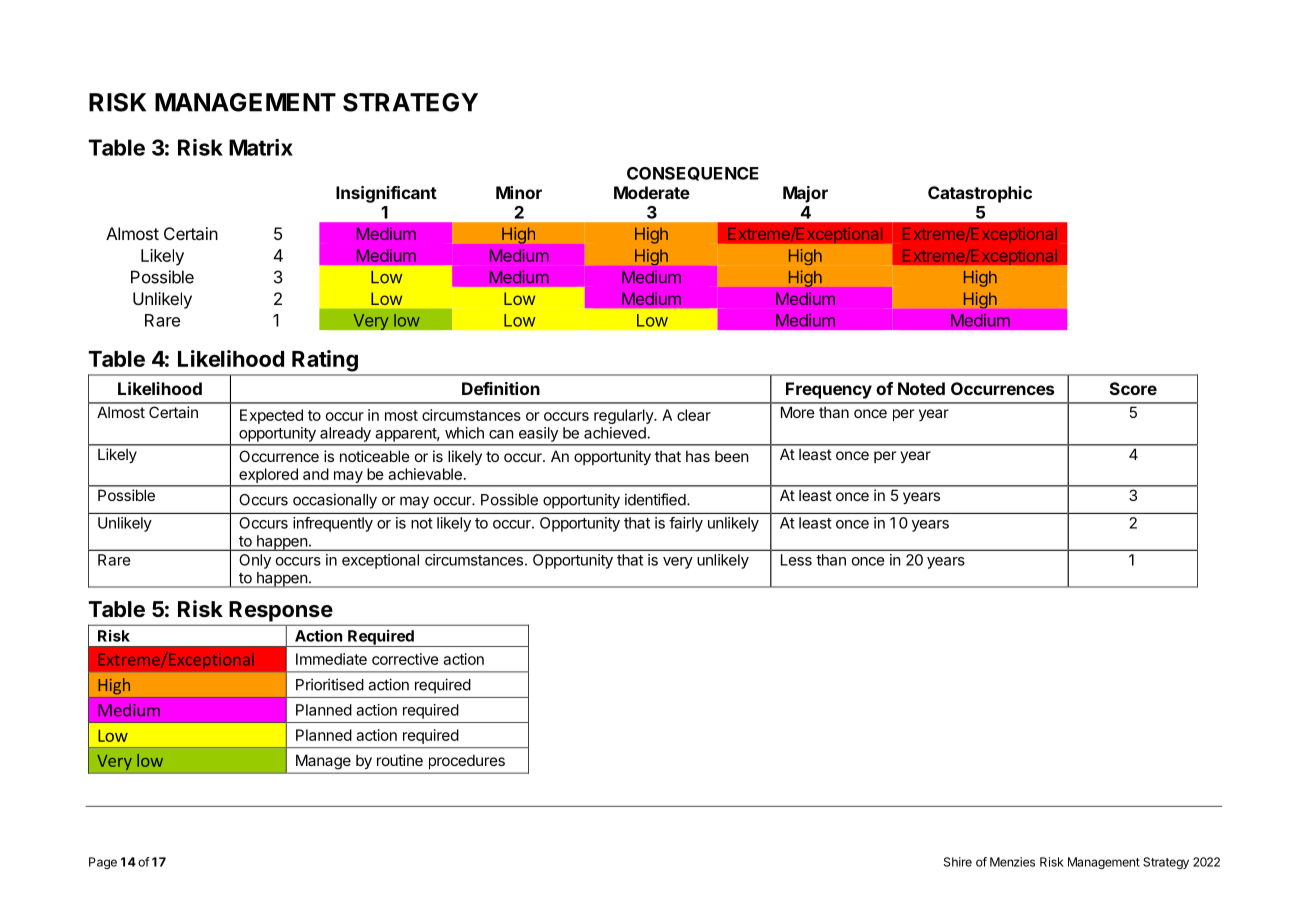 This screenshot has height=924, width=1308. What do you see at coordinates (271, 416) in the screenshot?
I see `Expected` at bounding box center [271, 416].
